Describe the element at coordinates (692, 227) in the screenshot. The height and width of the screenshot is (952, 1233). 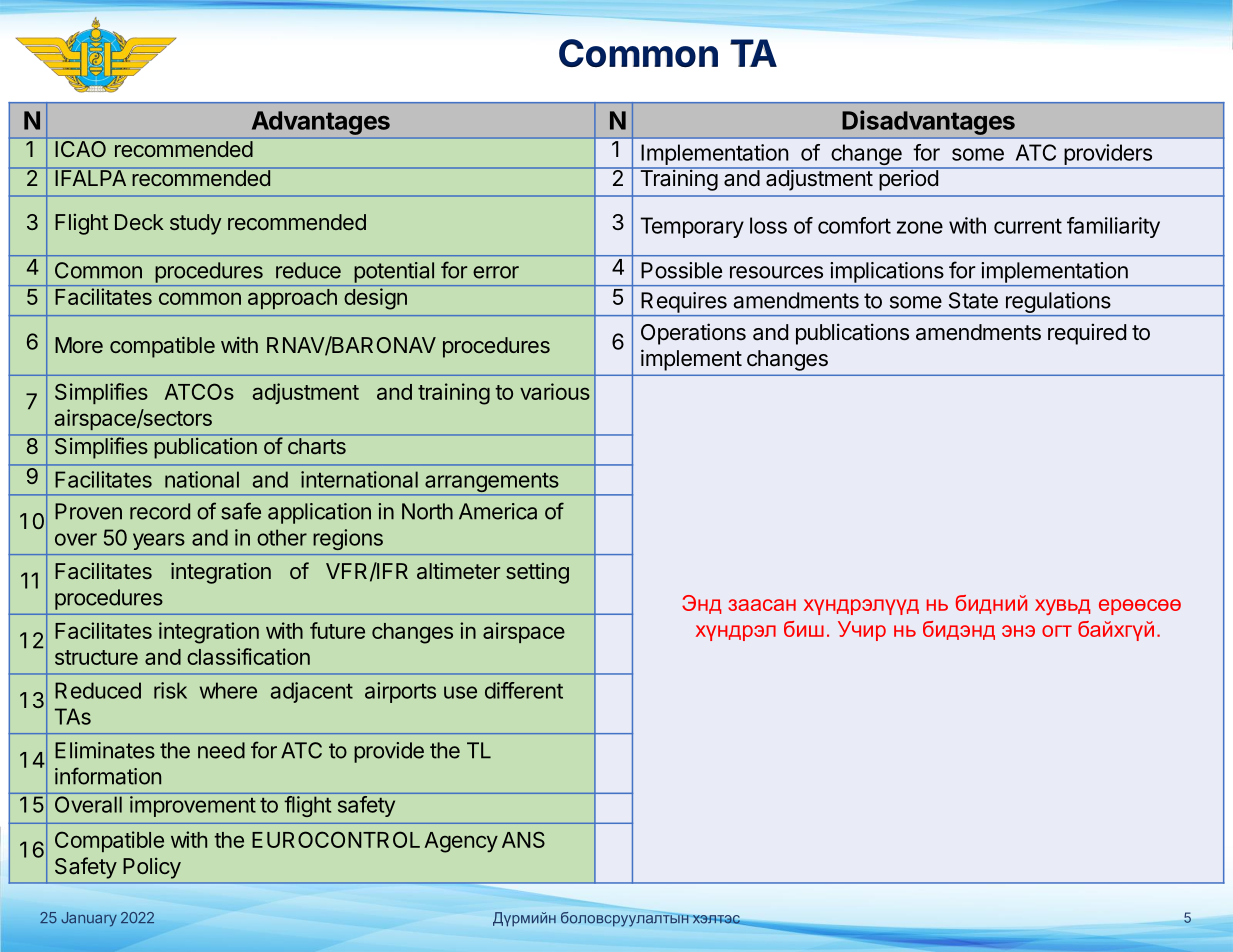
I see `Temporary` at that location.
